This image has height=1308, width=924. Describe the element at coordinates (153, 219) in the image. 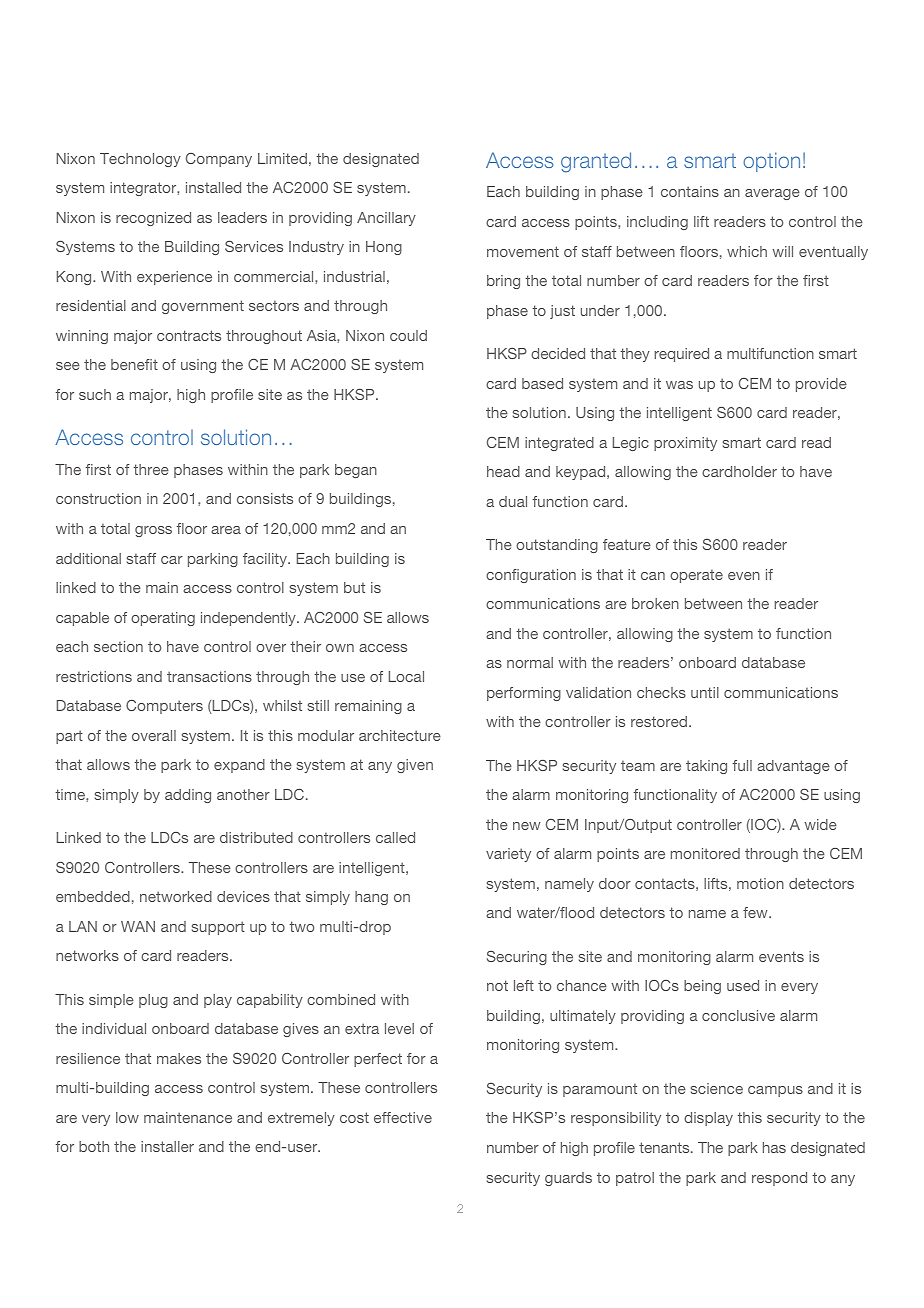

I see `recognized` at that location.
